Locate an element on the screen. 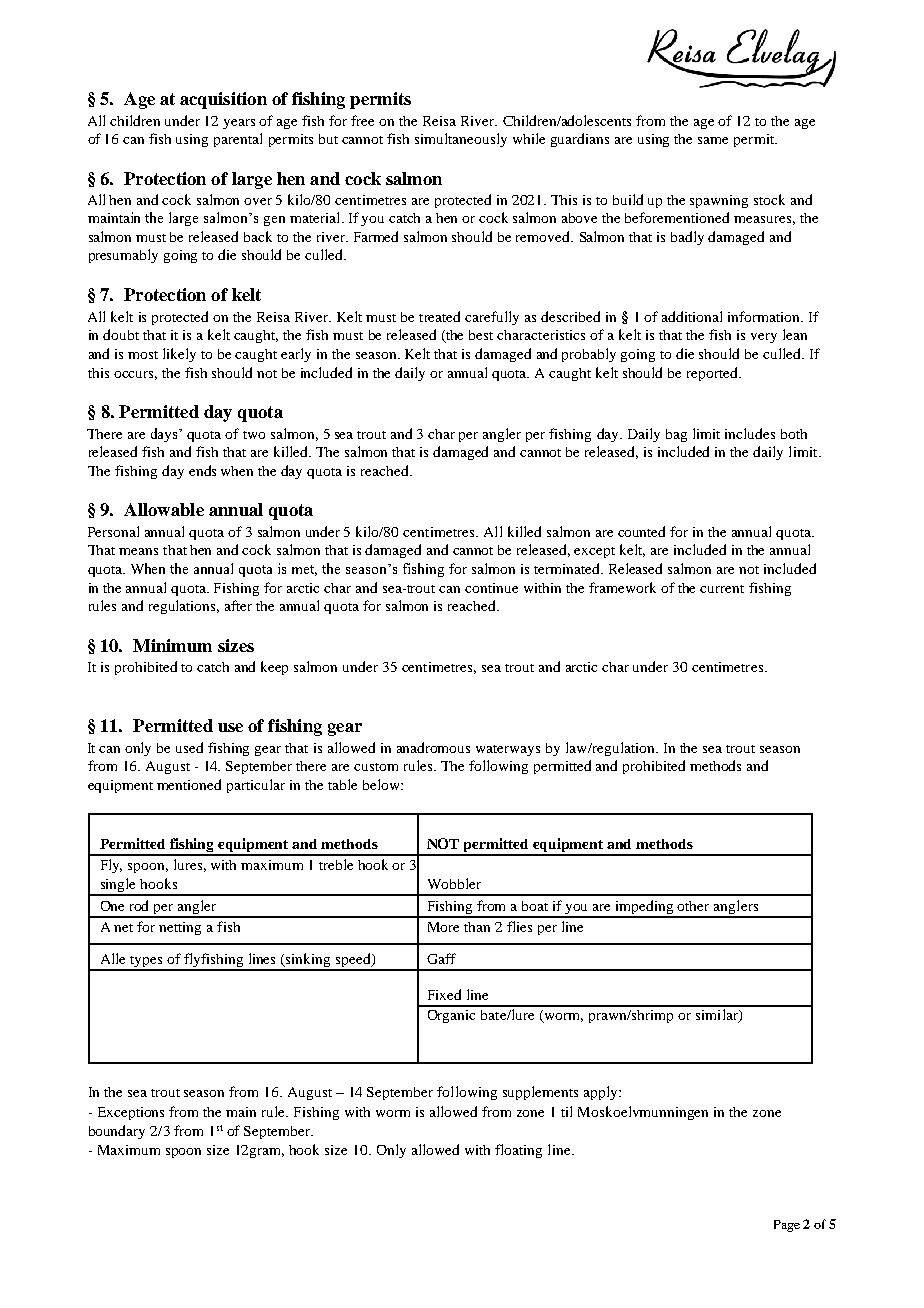 The image size is (924, 1308). parental is located at coordinates (238, 140).
